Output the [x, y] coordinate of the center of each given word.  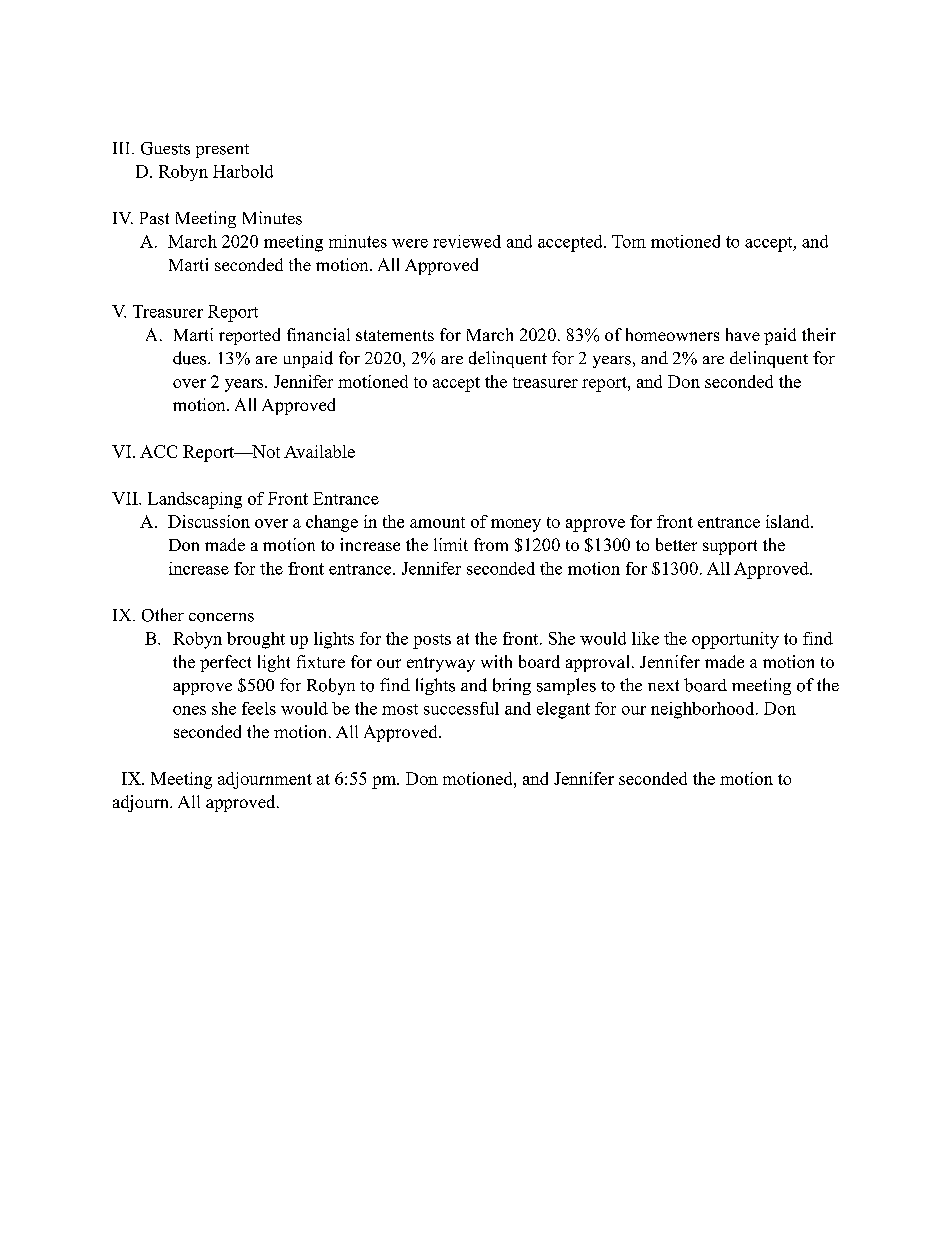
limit [451, 544]
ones [189, 710]
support [730, 547]
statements [395, 335]
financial [318, 334]
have [743, 334]
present [222, 151]
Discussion [209, 521]
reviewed [467, 241]
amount [437, 522]
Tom [629, 241]
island [789, 521]
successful [461, 708]
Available [319, 451]
